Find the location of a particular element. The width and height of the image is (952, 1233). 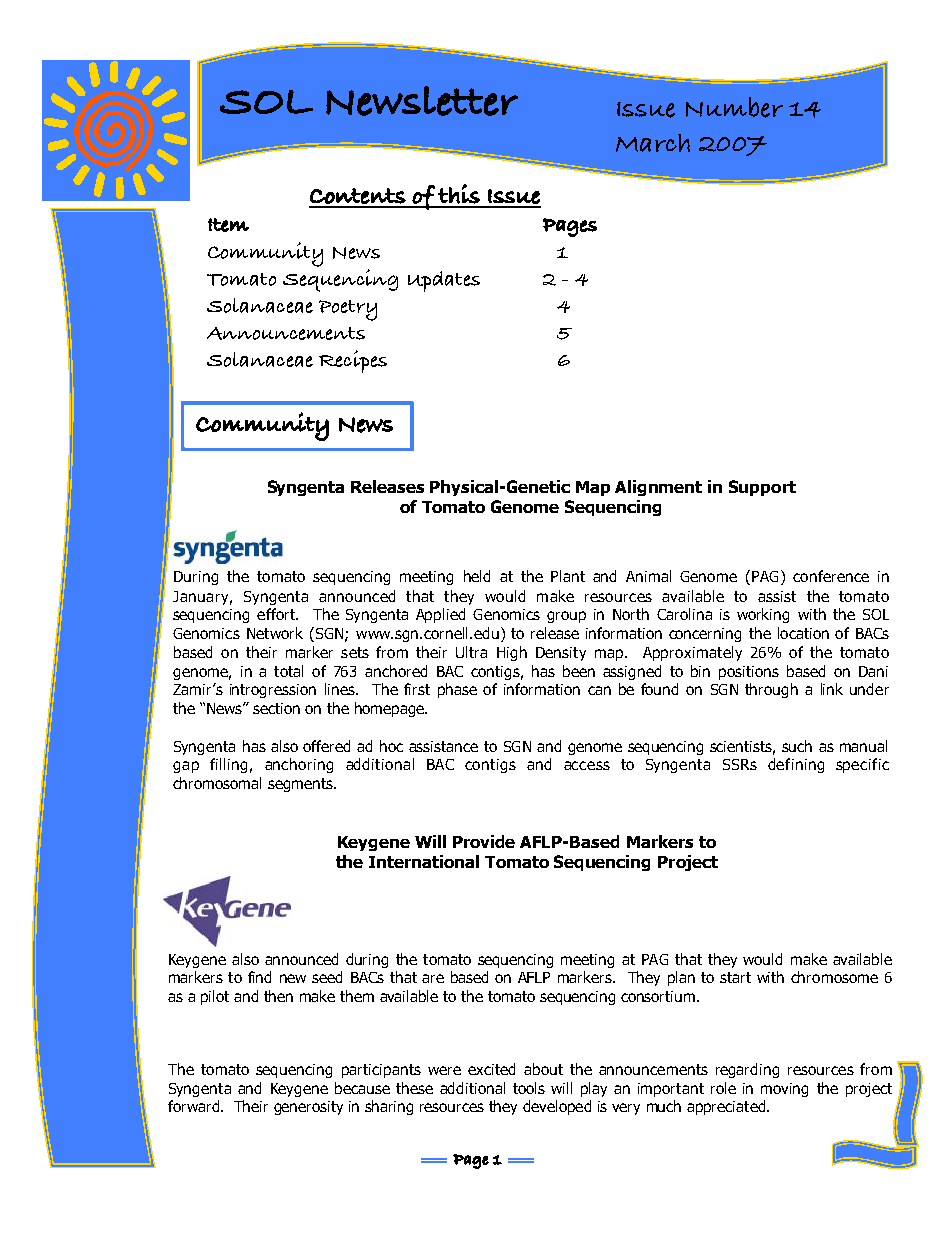

segments is located at coordinates (301, 785).
